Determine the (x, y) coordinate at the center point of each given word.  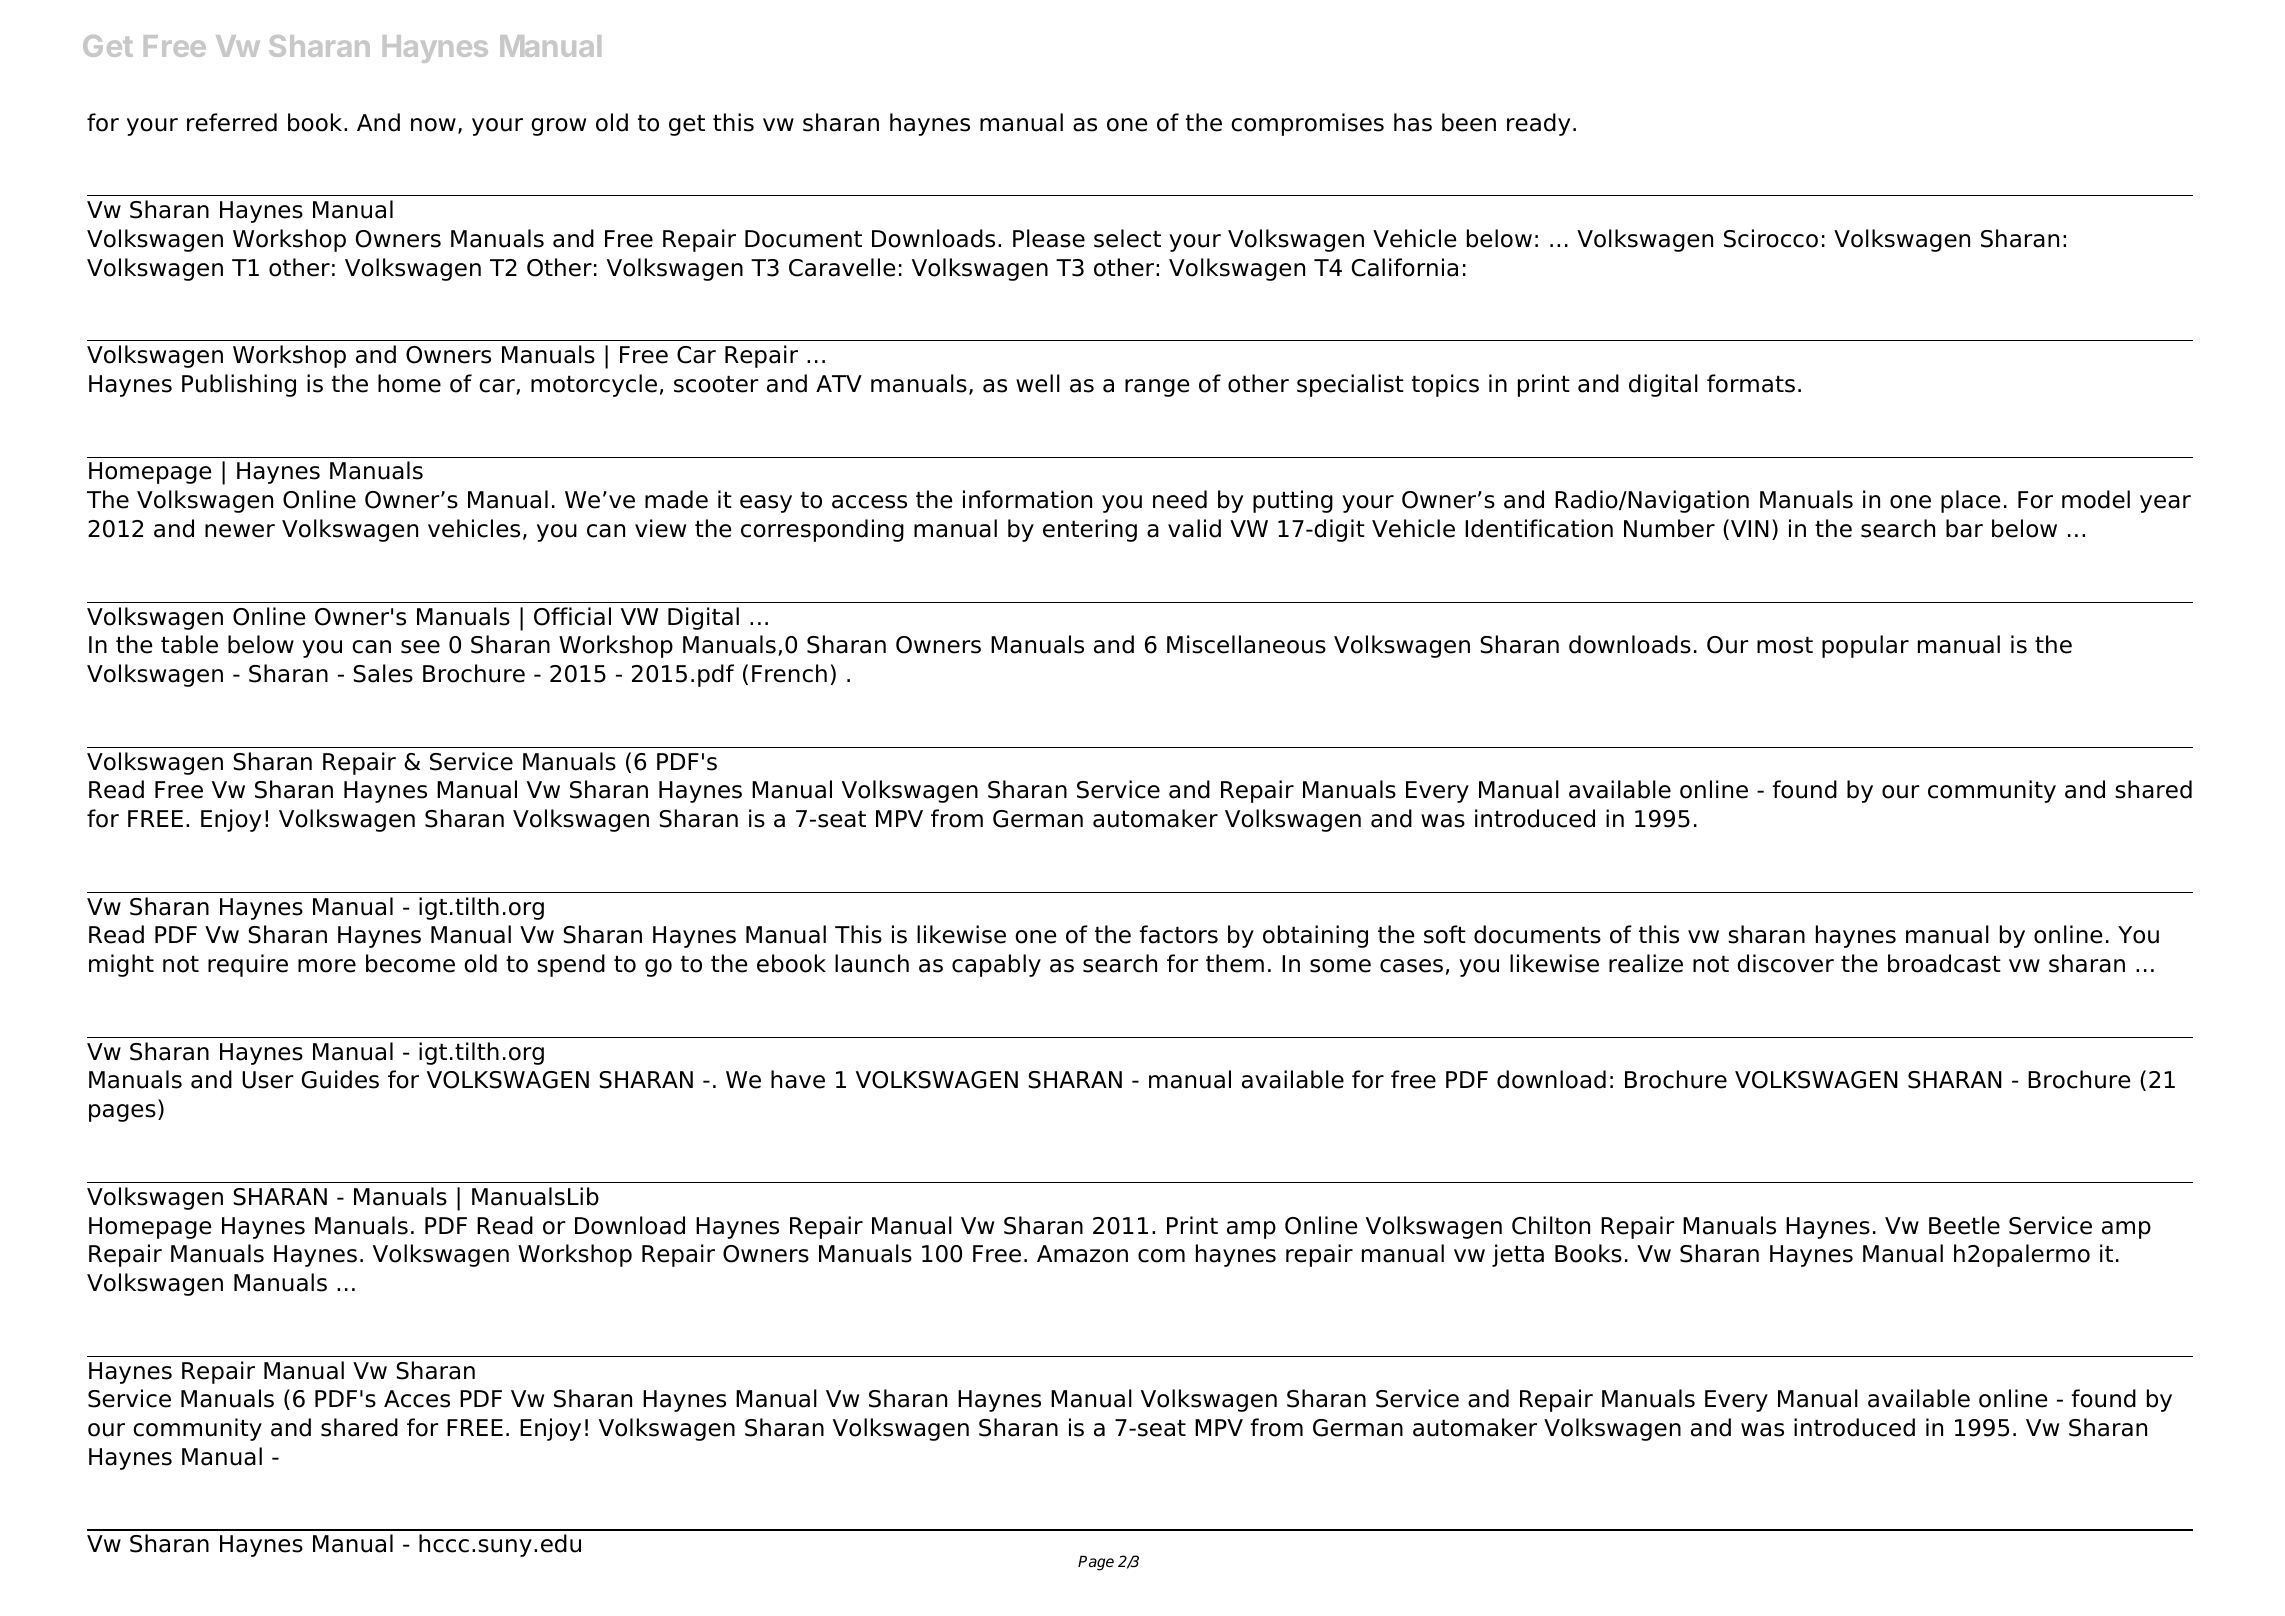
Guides (340, 1079)
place (1970, 501)
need (1180, 499)
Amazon (1082, 1254)
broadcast (1944, 963)
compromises (1307, 124)
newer (240, 531)
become (410, 963)
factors (1178, 934)
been (1469, 122)
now (433, 125)
